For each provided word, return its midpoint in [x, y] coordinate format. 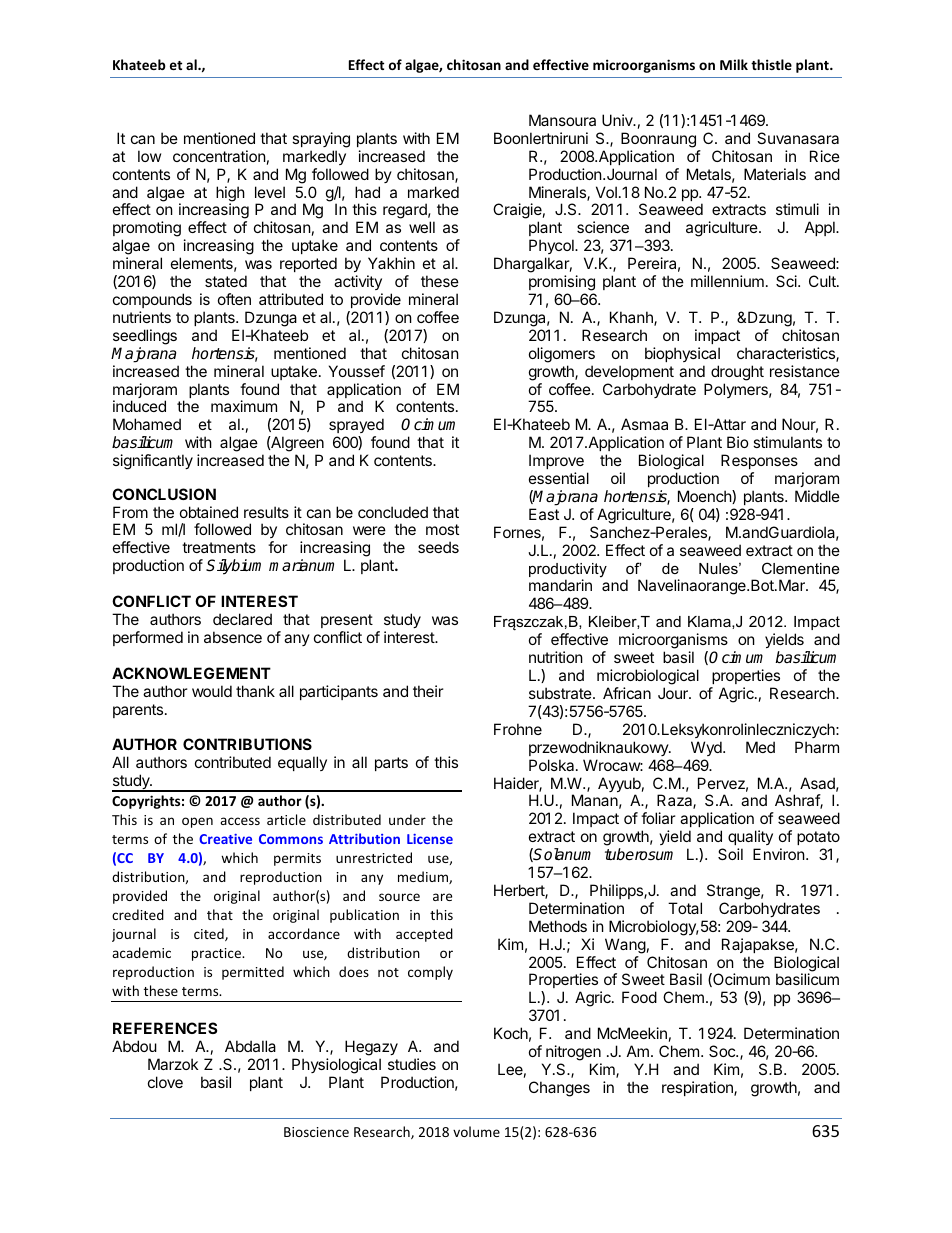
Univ [618, 120]
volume [476, 1131]
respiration [698, 1088]
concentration [219, 156]
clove [165, 1082]
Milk [734, 64]
